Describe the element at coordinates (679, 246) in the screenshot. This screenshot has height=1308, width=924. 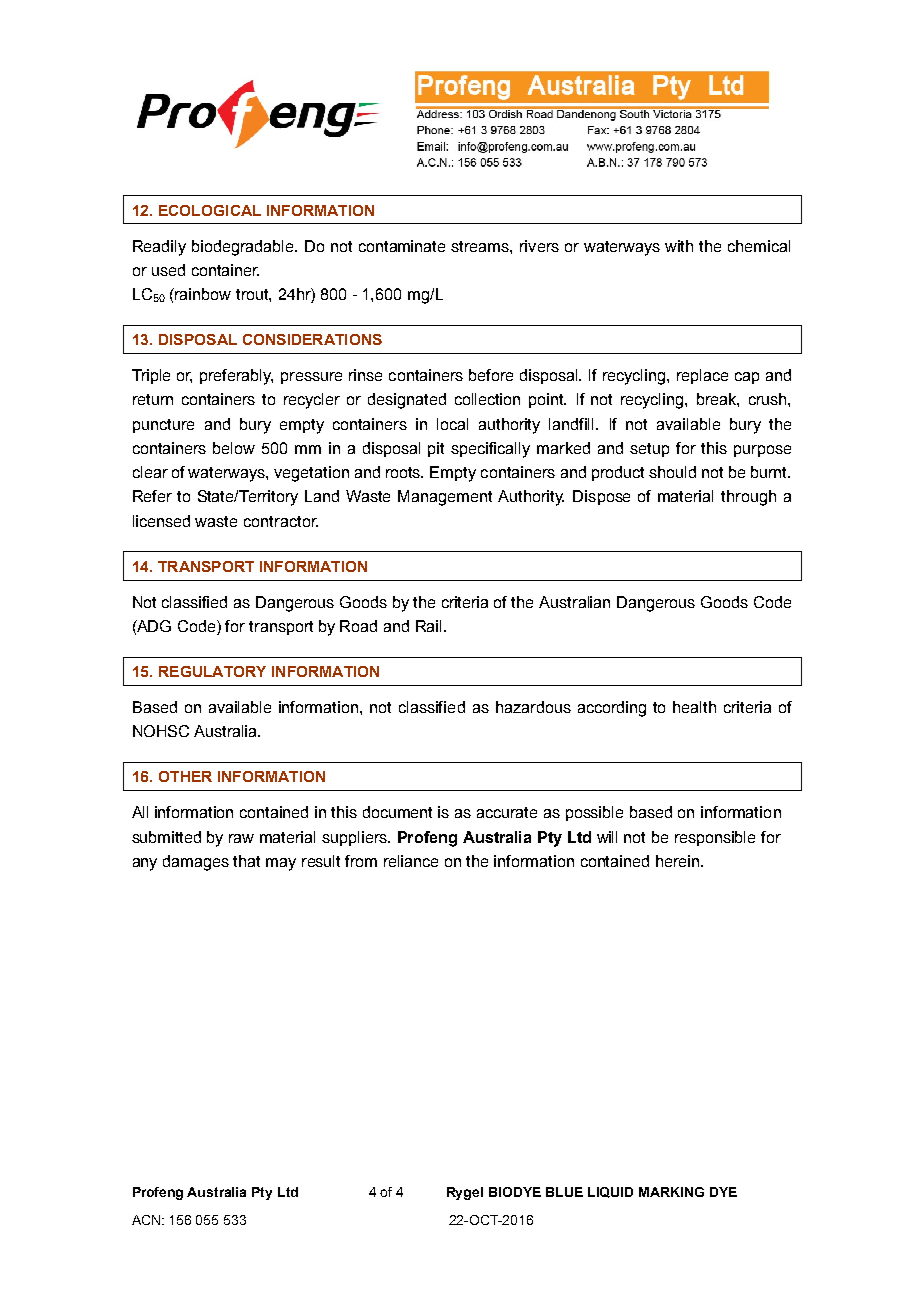
I see `with` at that location.
